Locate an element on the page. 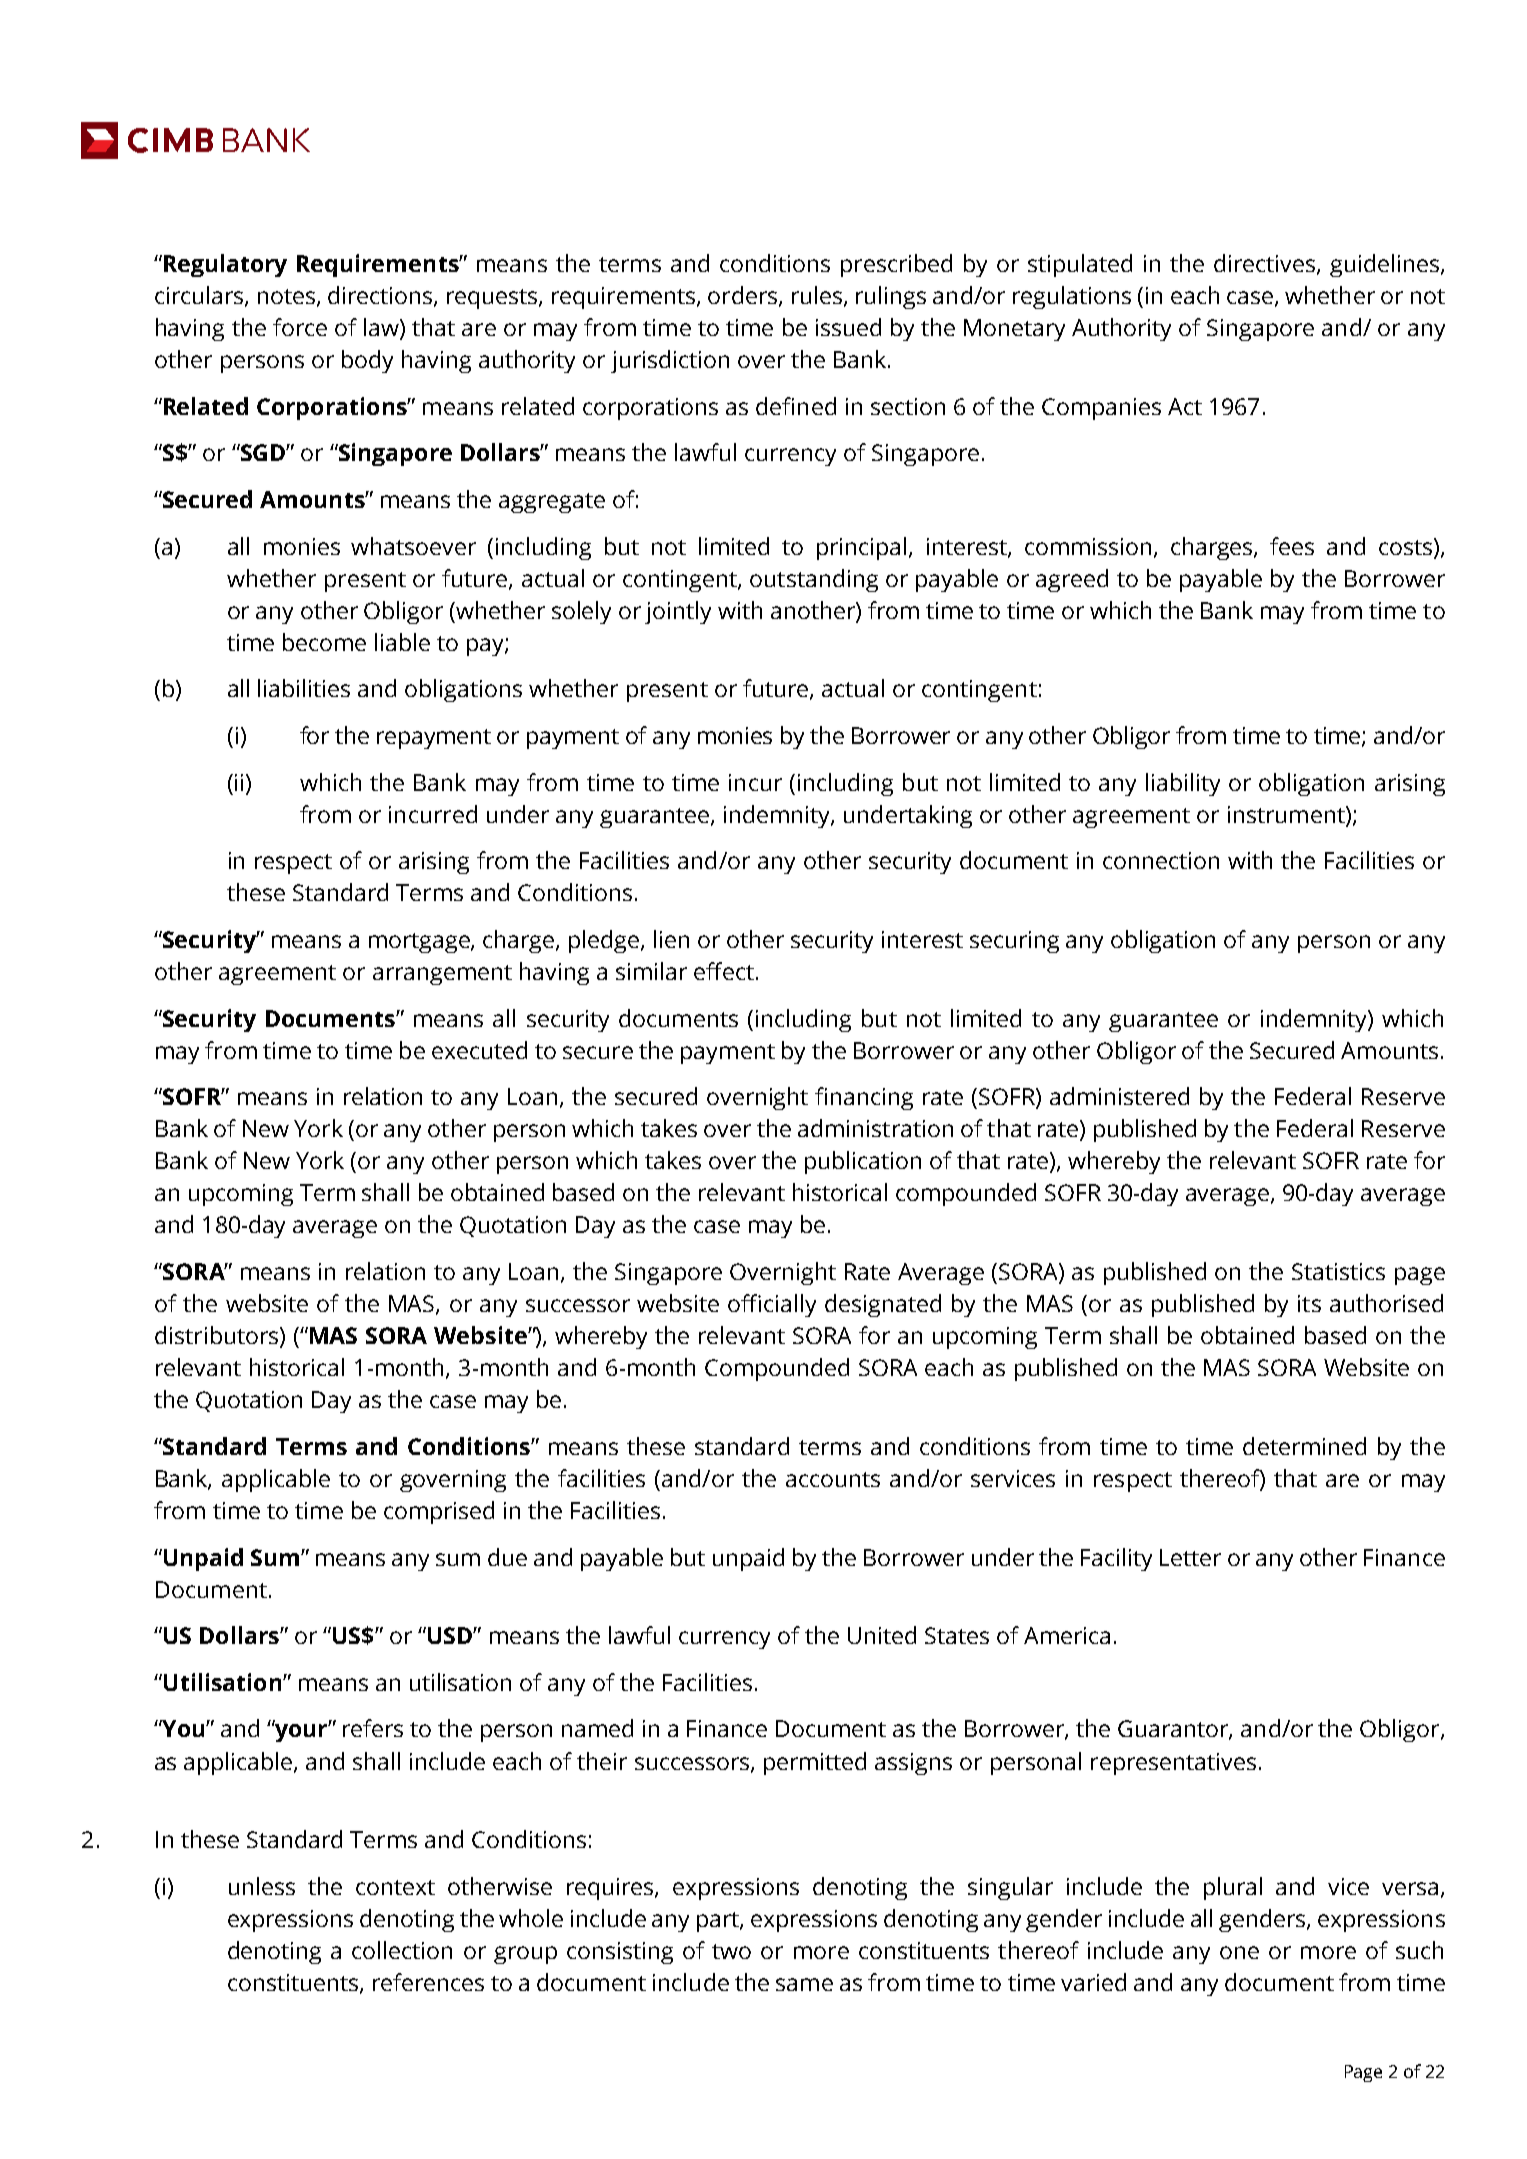 The image size is (1527, 2159). directives is located at coordinates (1266, 264).
